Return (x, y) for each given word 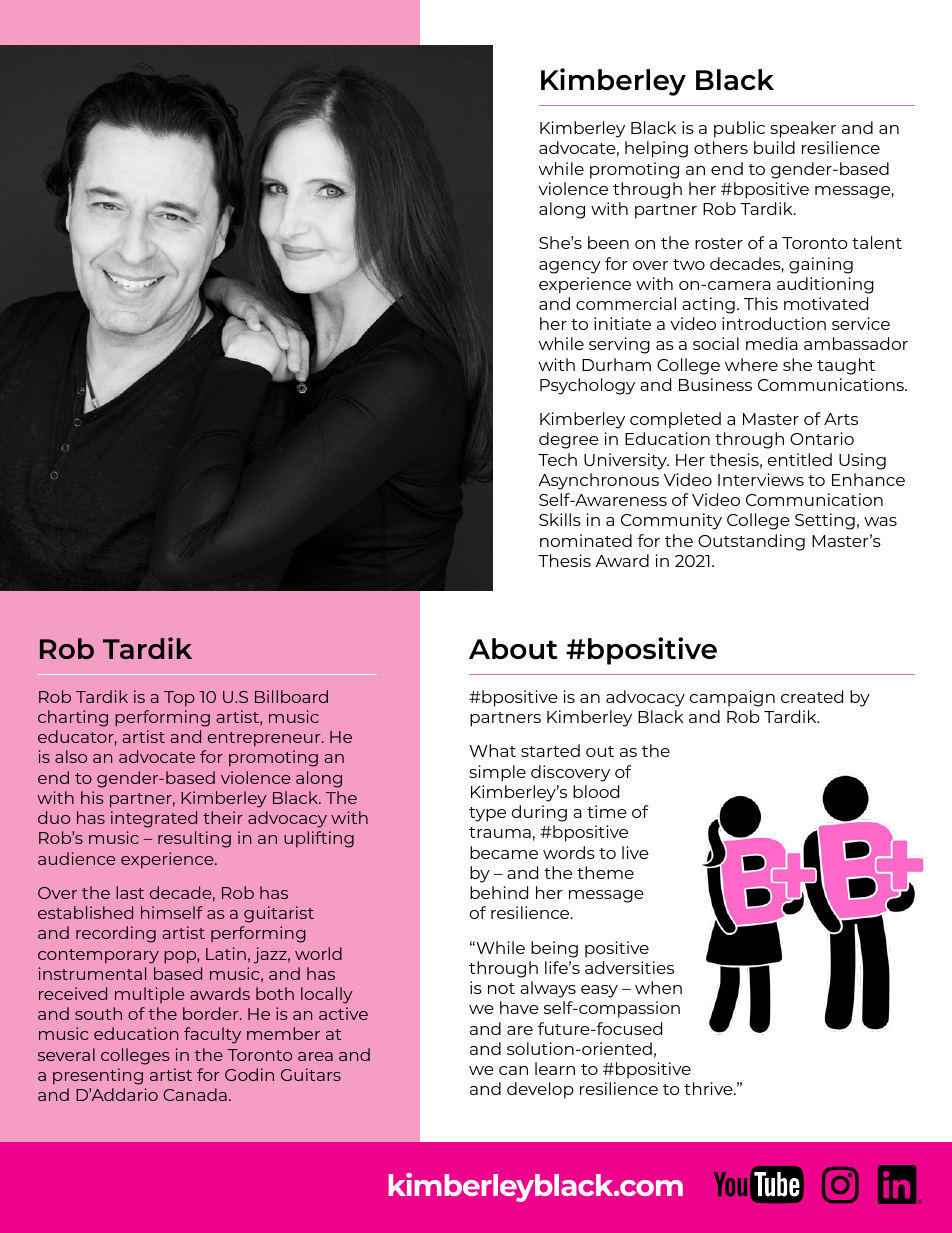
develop (540, 1090)
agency (570, 267)
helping (656, 149)
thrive (709, 1088)
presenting (98, 1076)
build (774, 147)
